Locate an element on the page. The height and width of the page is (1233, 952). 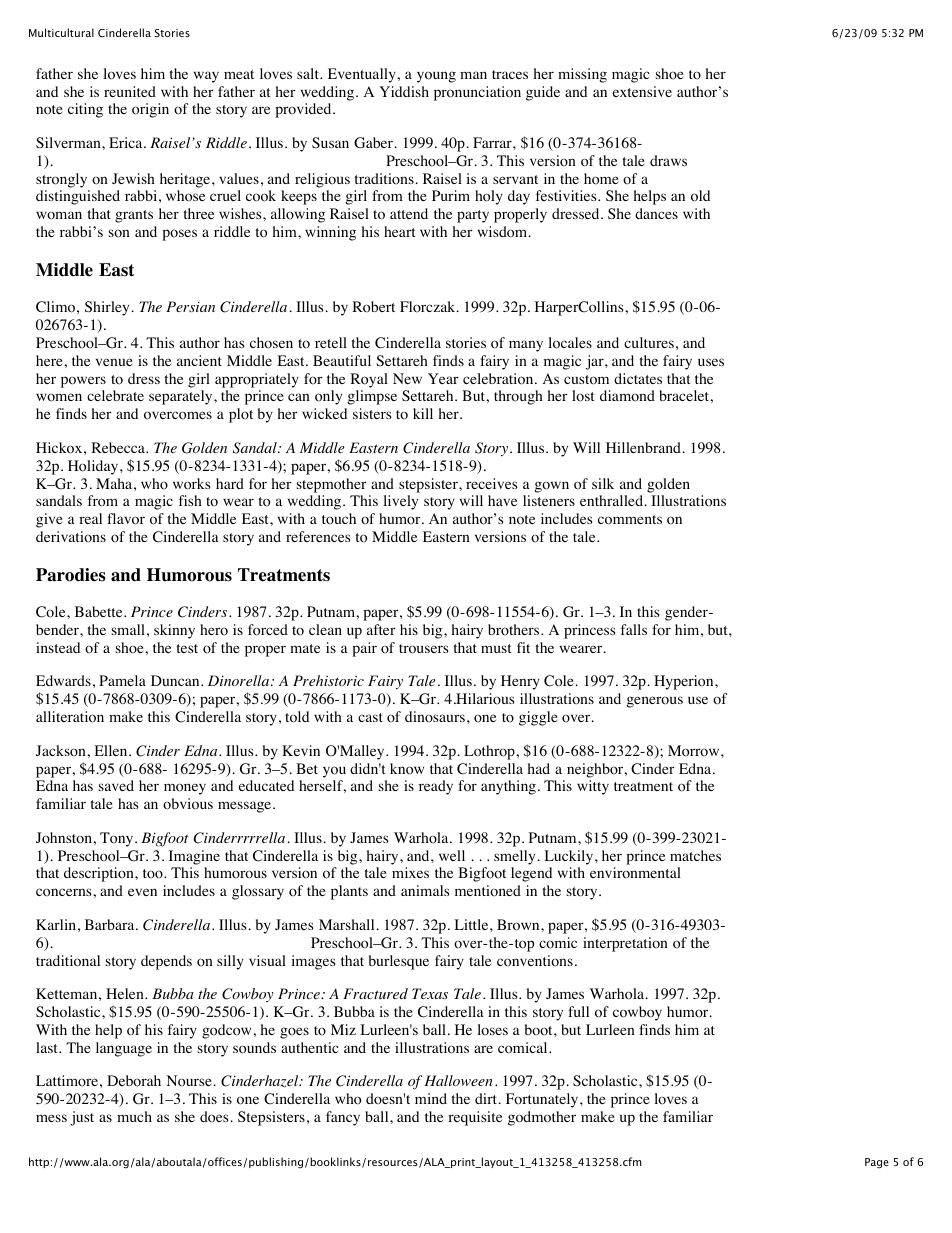
much is located at coordinates (134, 1116).
